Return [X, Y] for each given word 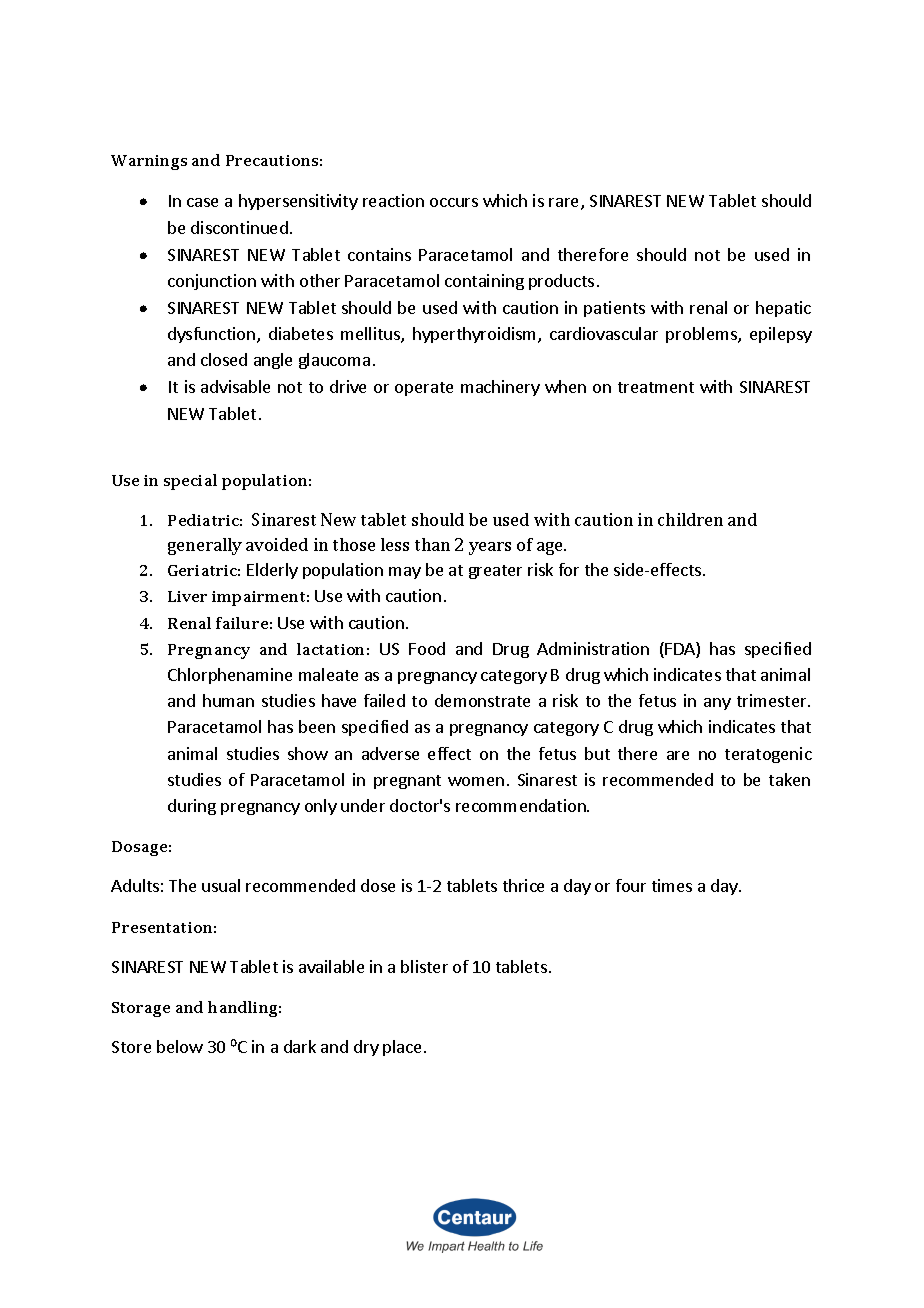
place [402, 1048]
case [202, 202]
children [690, 519]
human [228, 700]
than [432, 544]
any [717, 704]
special [190, 482]
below [180, 1046]
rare [565, 204]
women [476, 781]
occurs [454, 202]
